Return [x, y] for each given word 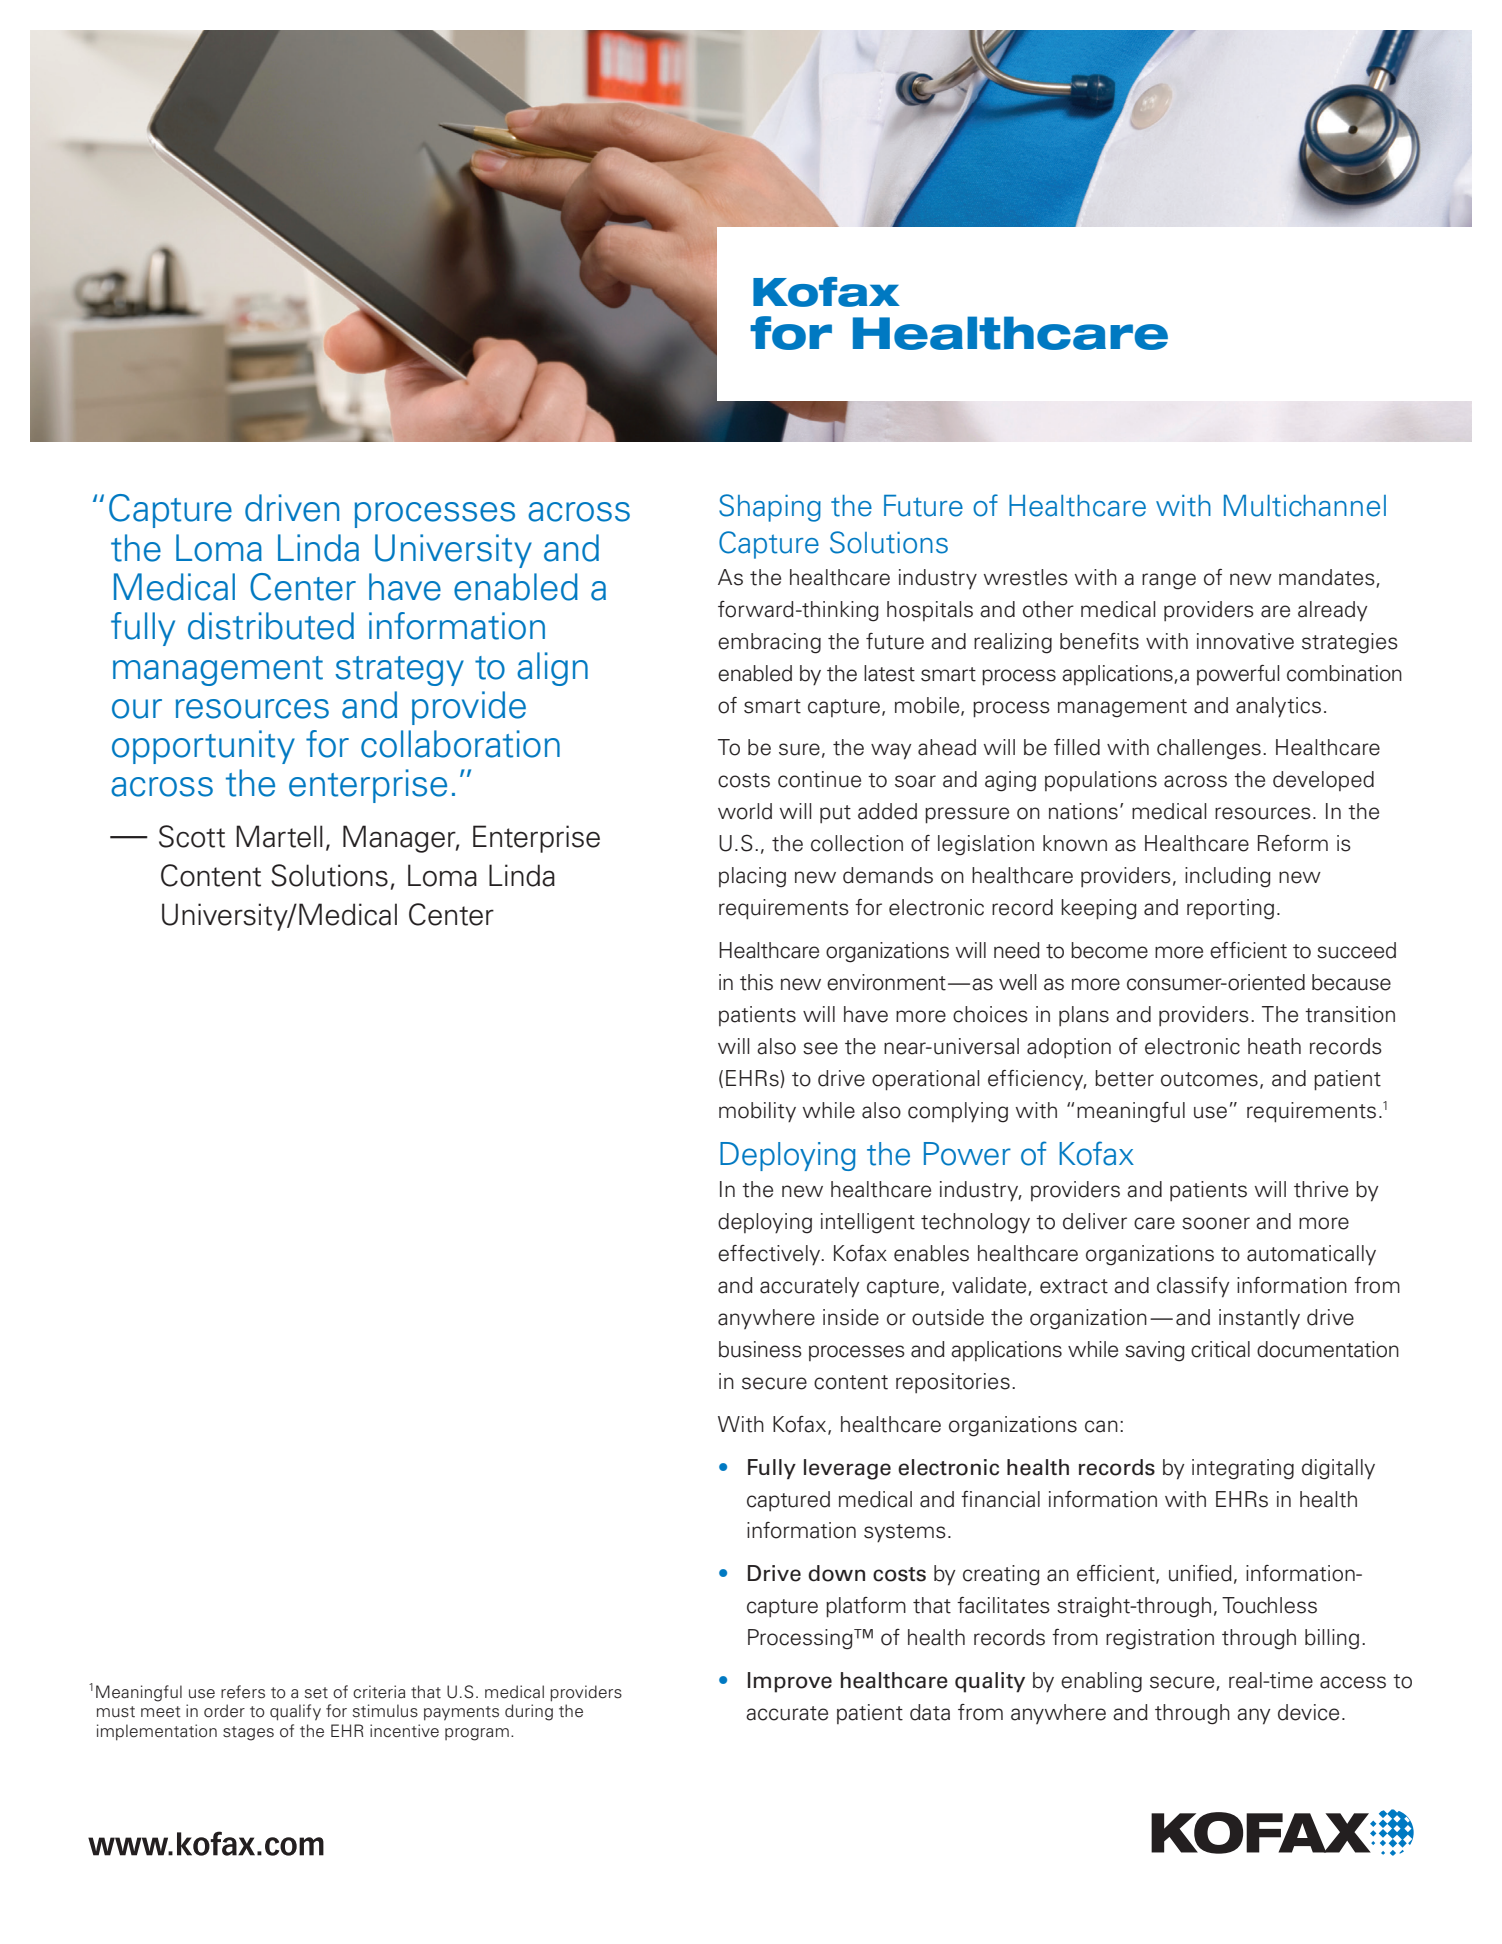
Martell [279, 836]
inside [851, 1317]
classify [1193, 1287]
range [1169, 581]
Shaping [770, 508]
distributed [271, 626]
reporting [1230, 909]
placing [752, 877]
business [760, 1349]
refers [243, 1692]
